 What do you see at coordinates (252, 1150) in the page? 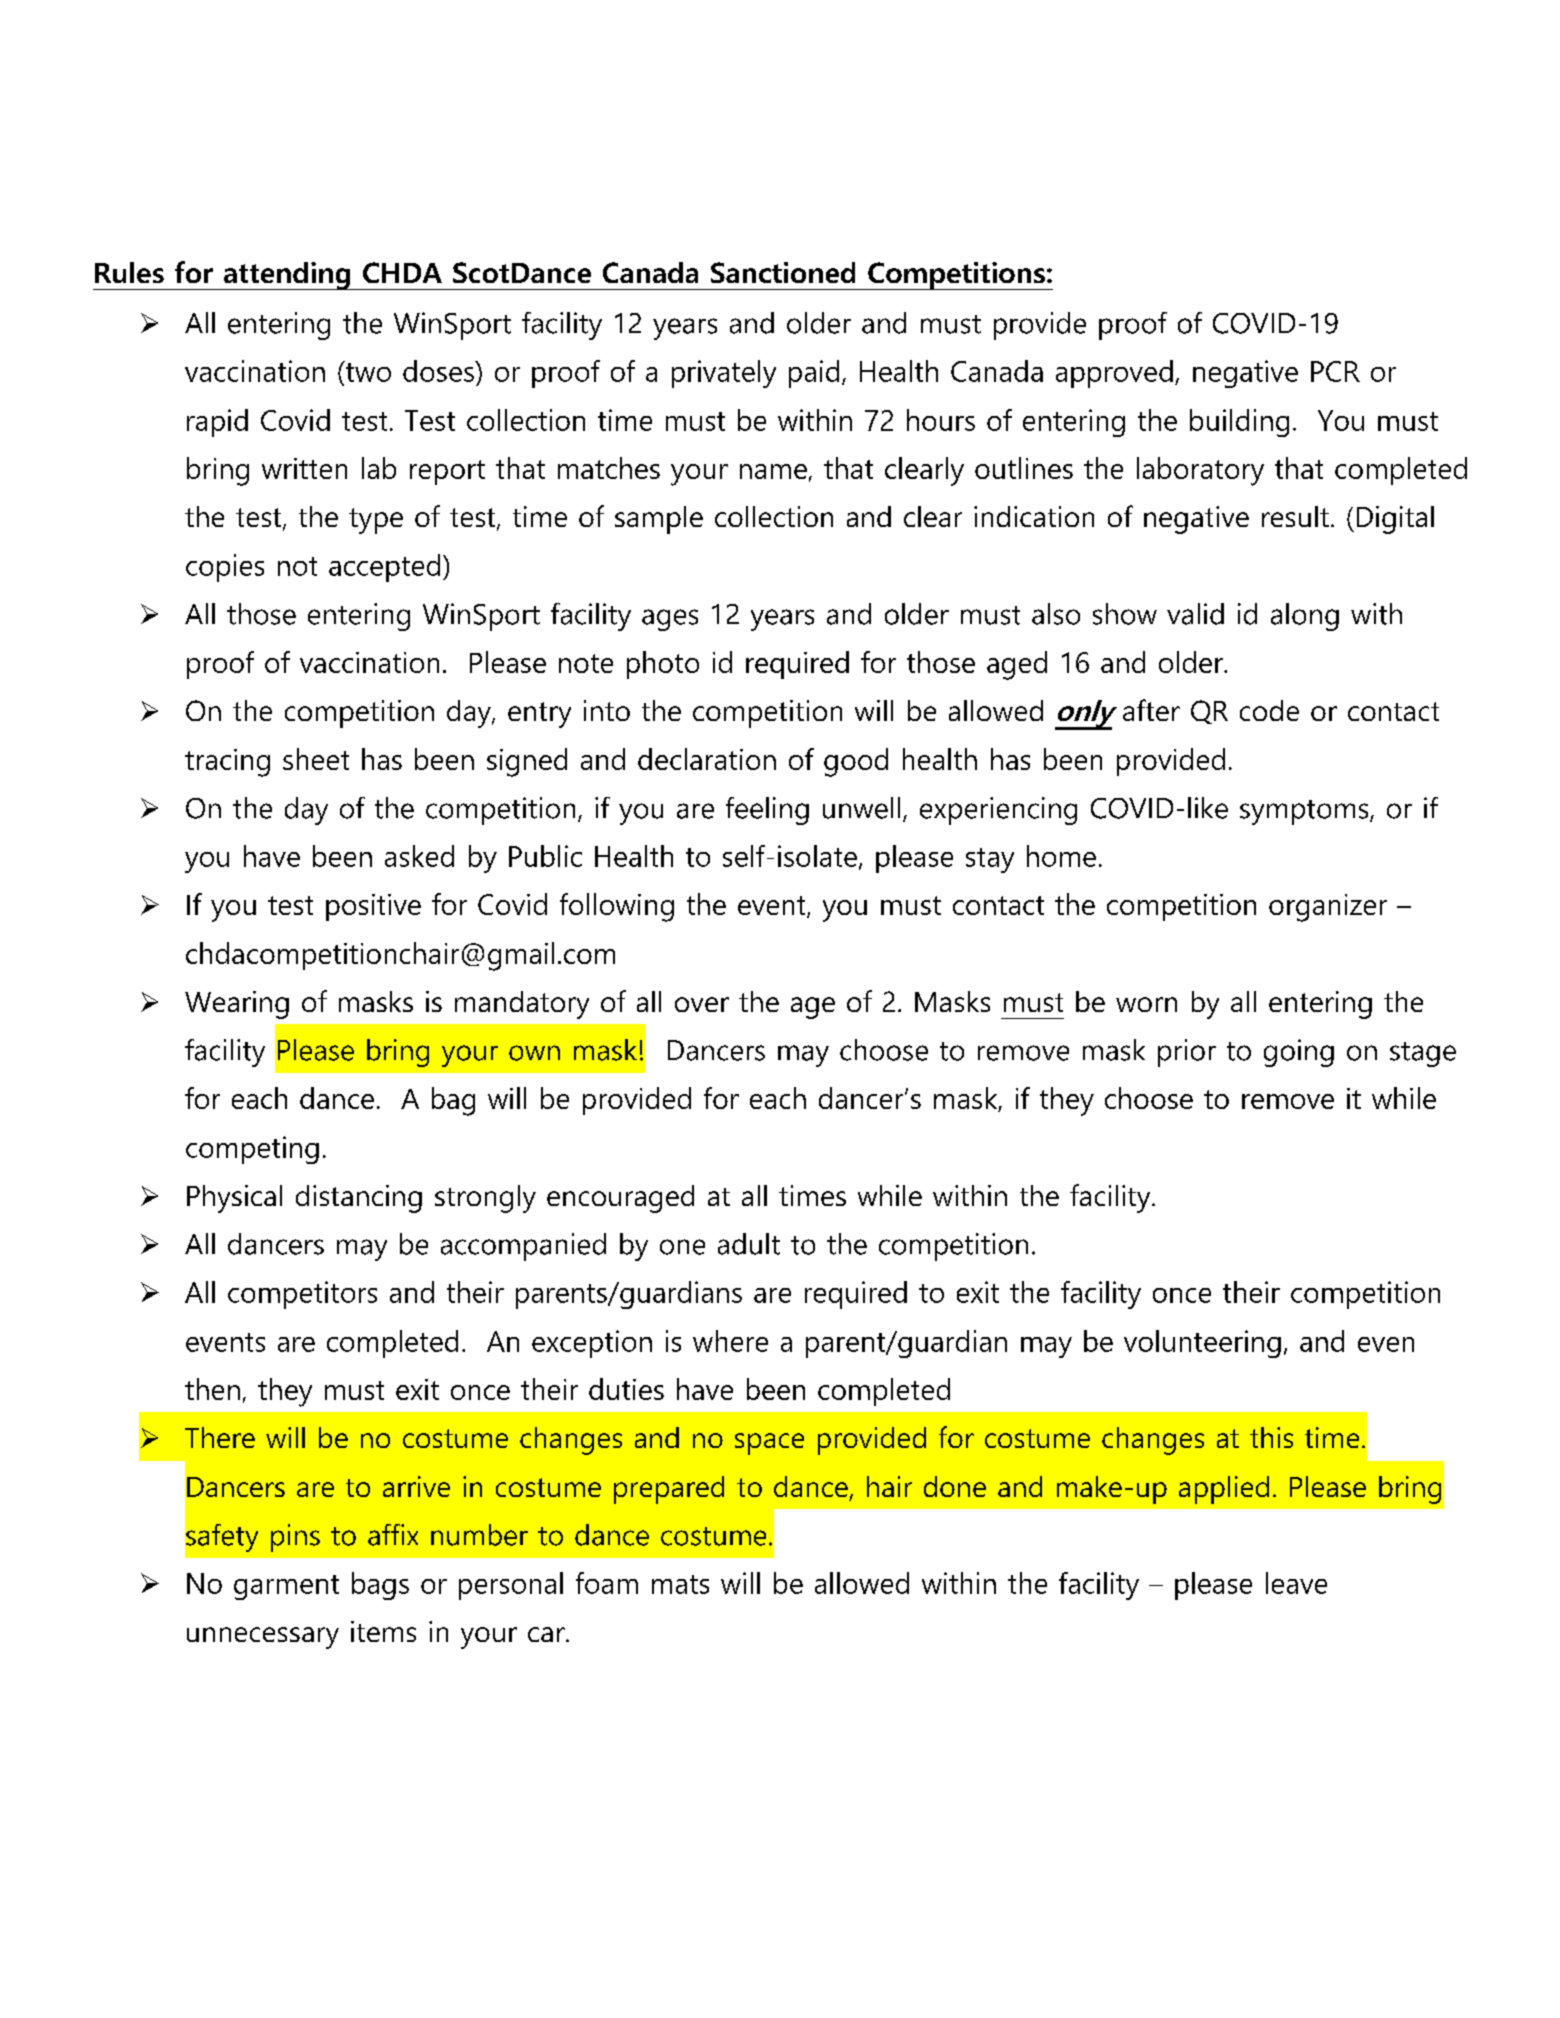
I see `competing` at bounding box center [252, 1150].
